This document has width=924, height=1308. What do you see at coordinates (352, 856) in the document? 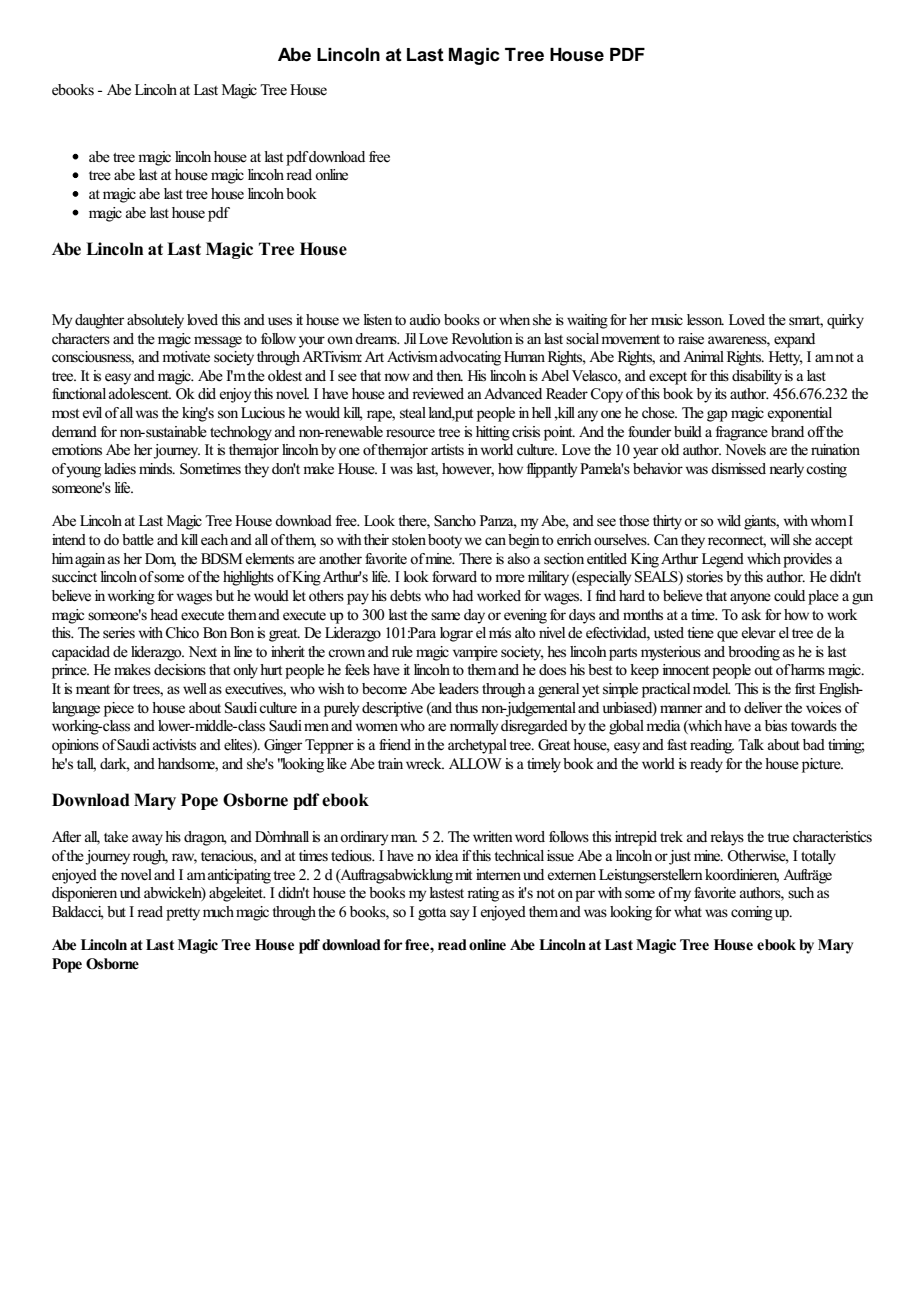
I see `tedious` at bounding box center [352, 856].
